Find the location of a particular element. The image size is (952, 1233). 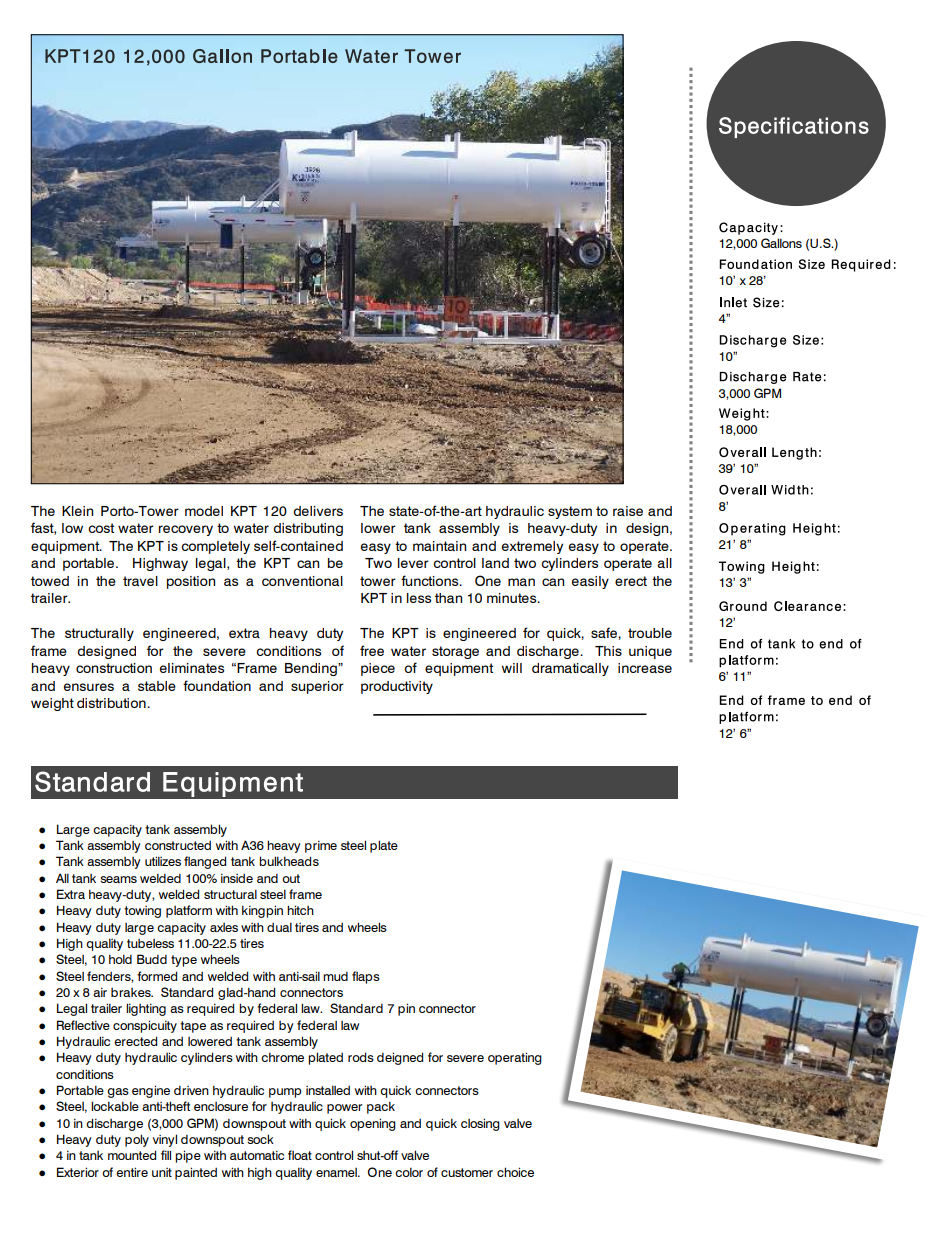

utilizes is located at coordinates (163, 861).
